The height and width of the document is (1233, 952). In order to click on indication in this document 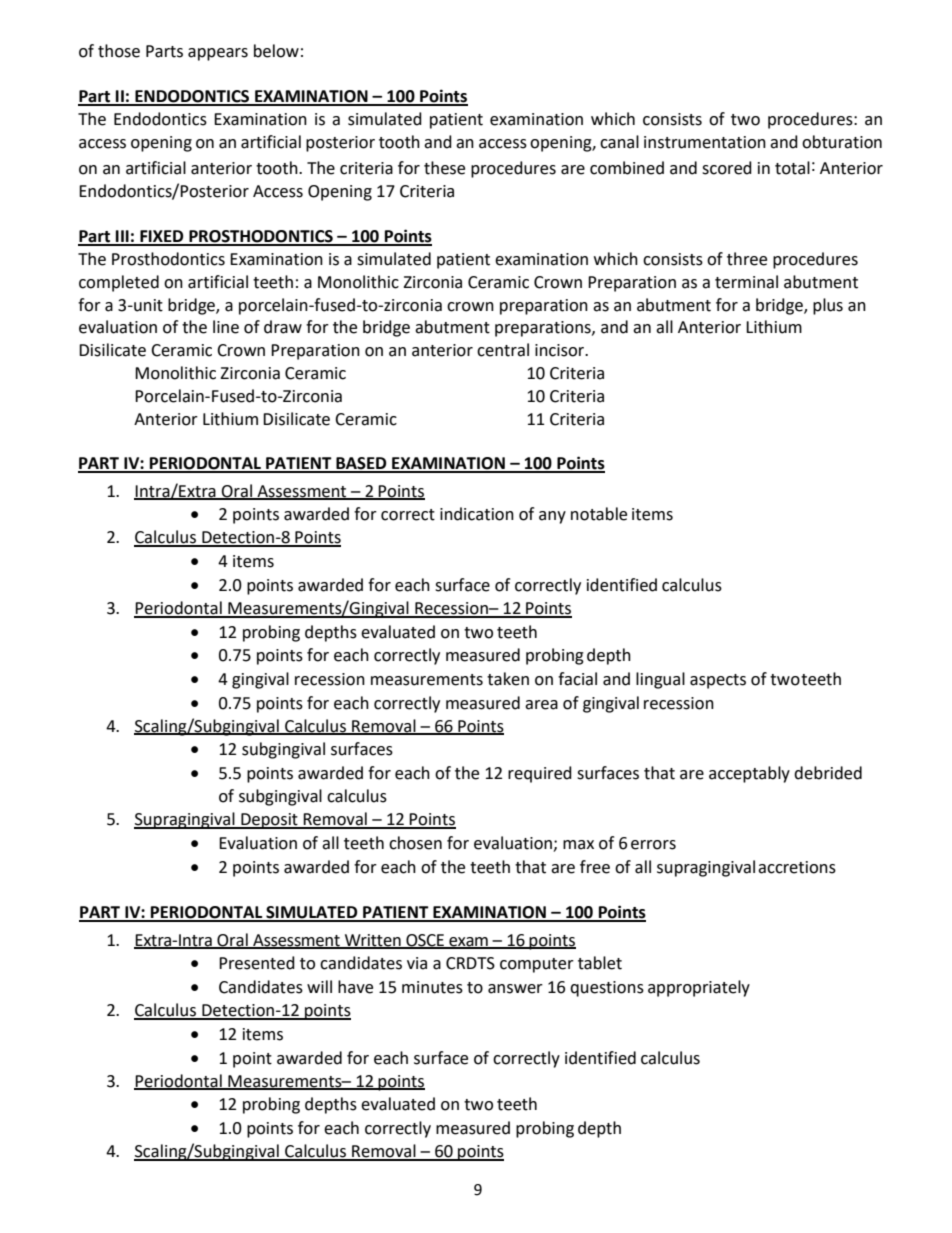, I will do `click(477, 514)`.
